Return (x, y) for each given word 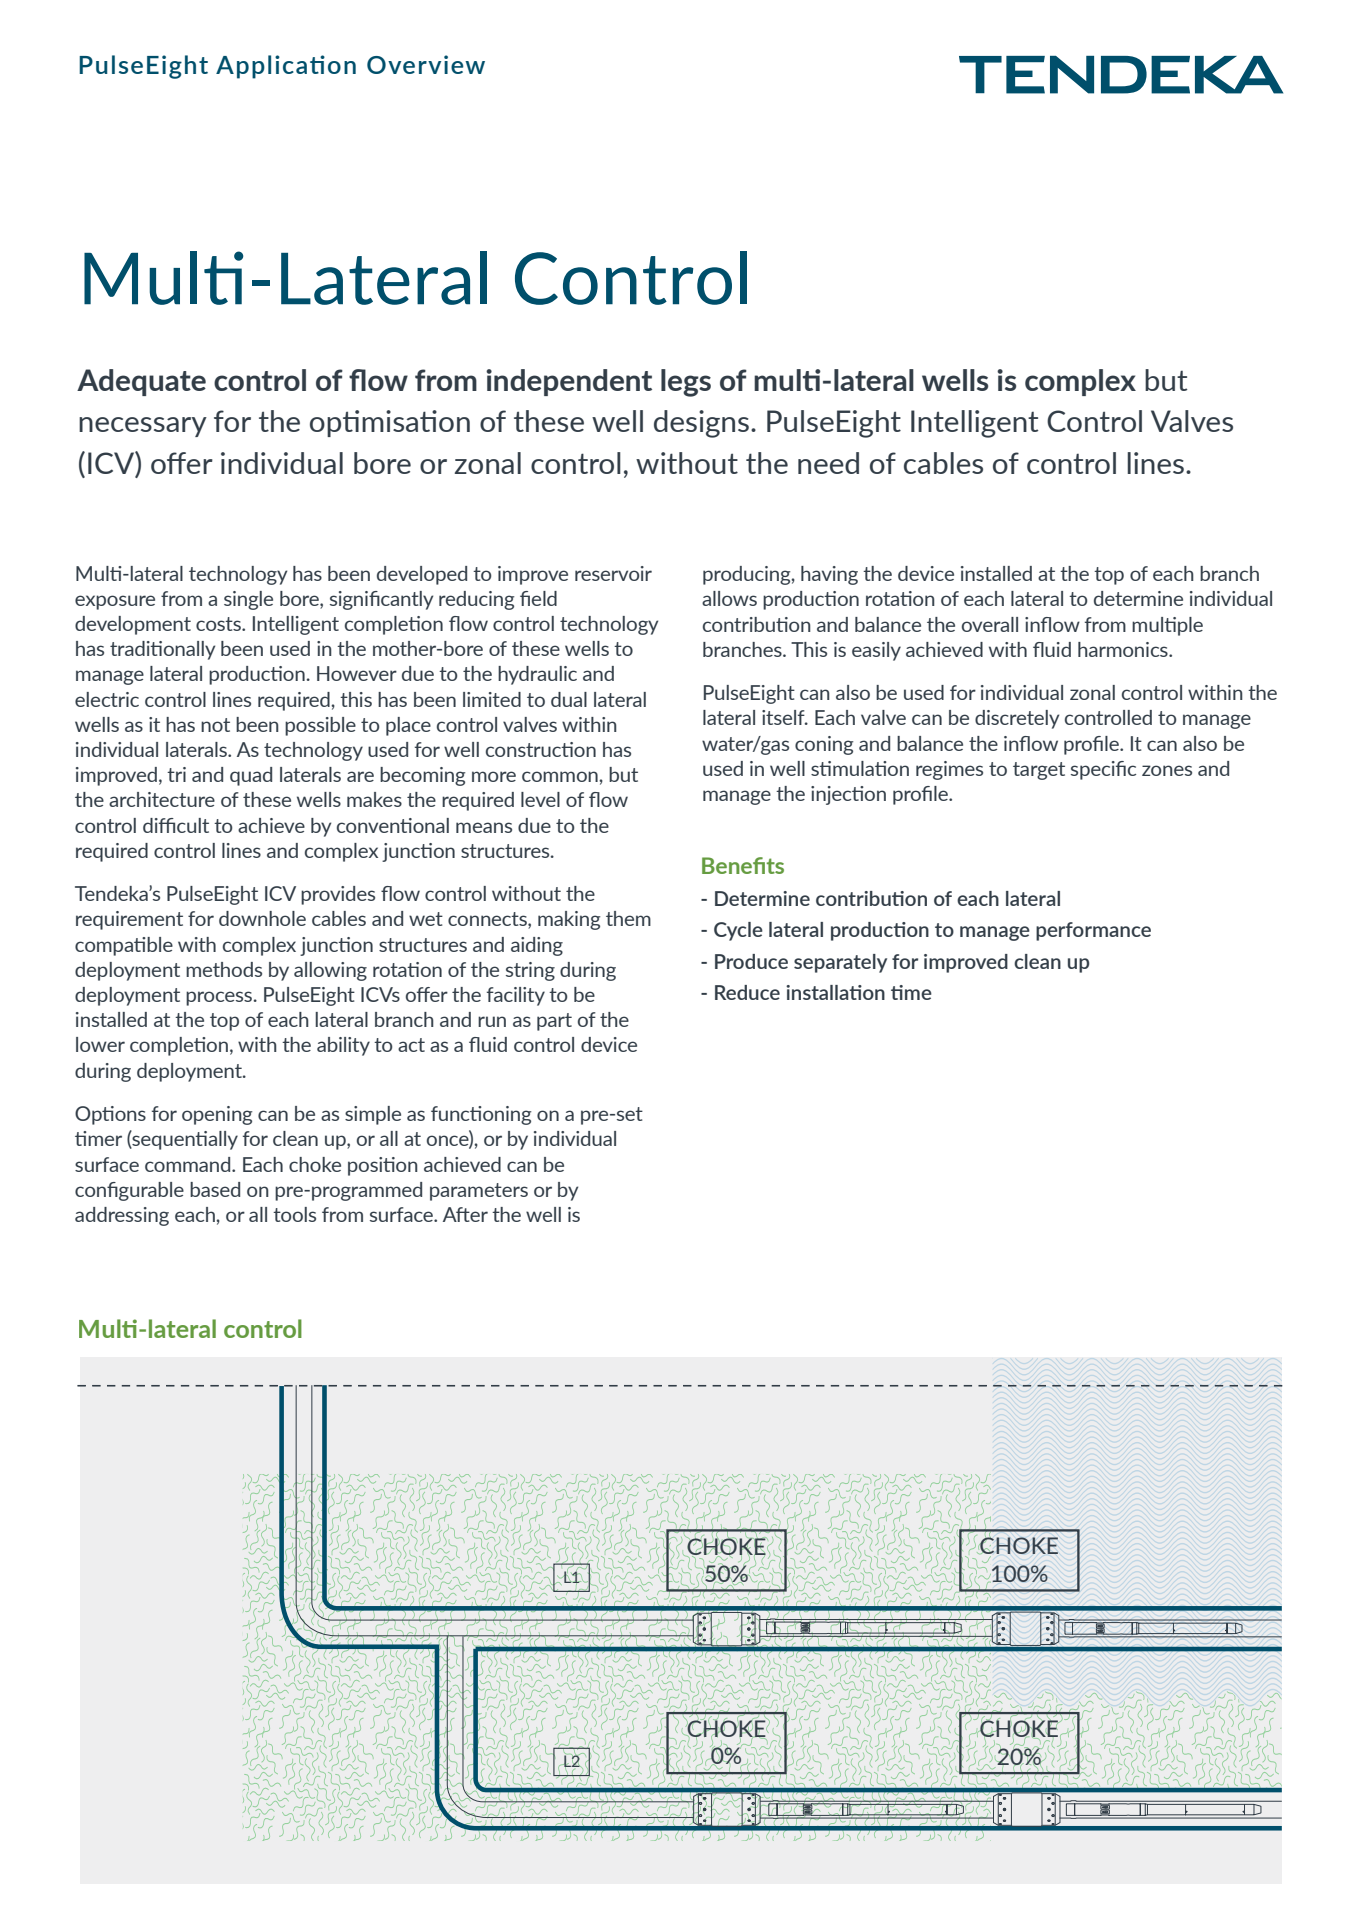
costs (219, 624)
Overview (426, 64)
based (215, 1189)
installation (835, 992)
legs (686, 383)
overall (990, 624)
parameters (479, 1192)
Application (286, 67)
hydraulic (537, 675)
